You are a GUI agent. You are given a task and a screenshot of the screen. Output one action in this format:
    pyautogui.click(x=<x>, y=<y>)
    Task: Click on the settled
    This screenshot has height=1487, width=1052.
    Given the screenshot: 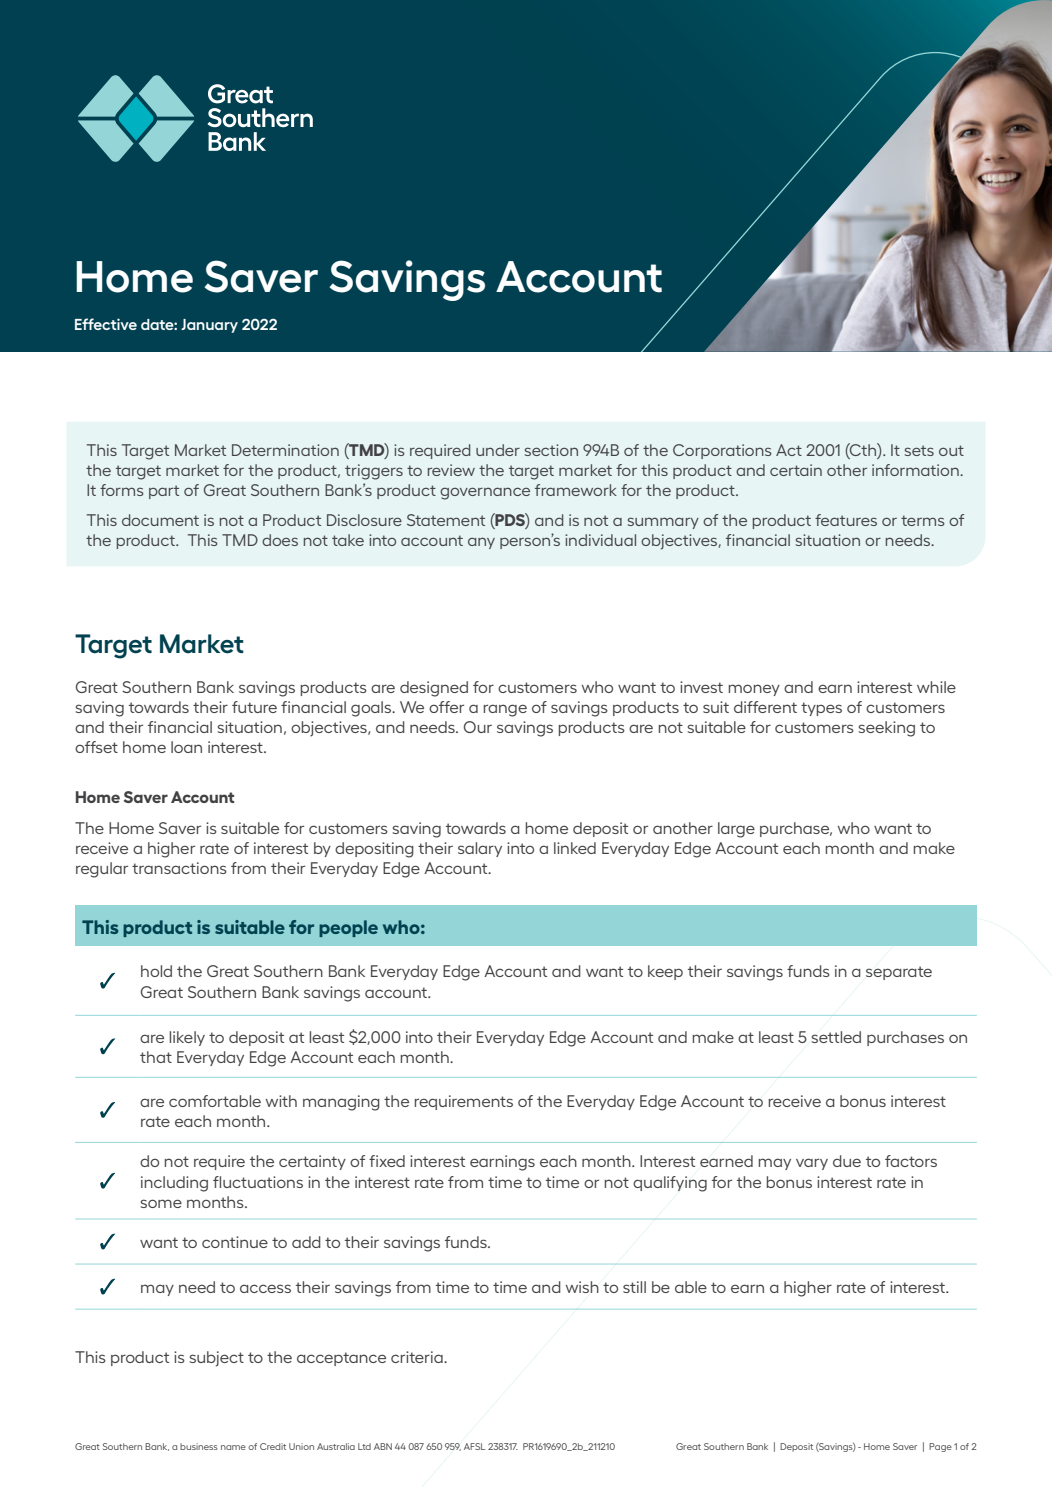 What is the action you would take?
    pyautogui.click(x=836, y=1037)
